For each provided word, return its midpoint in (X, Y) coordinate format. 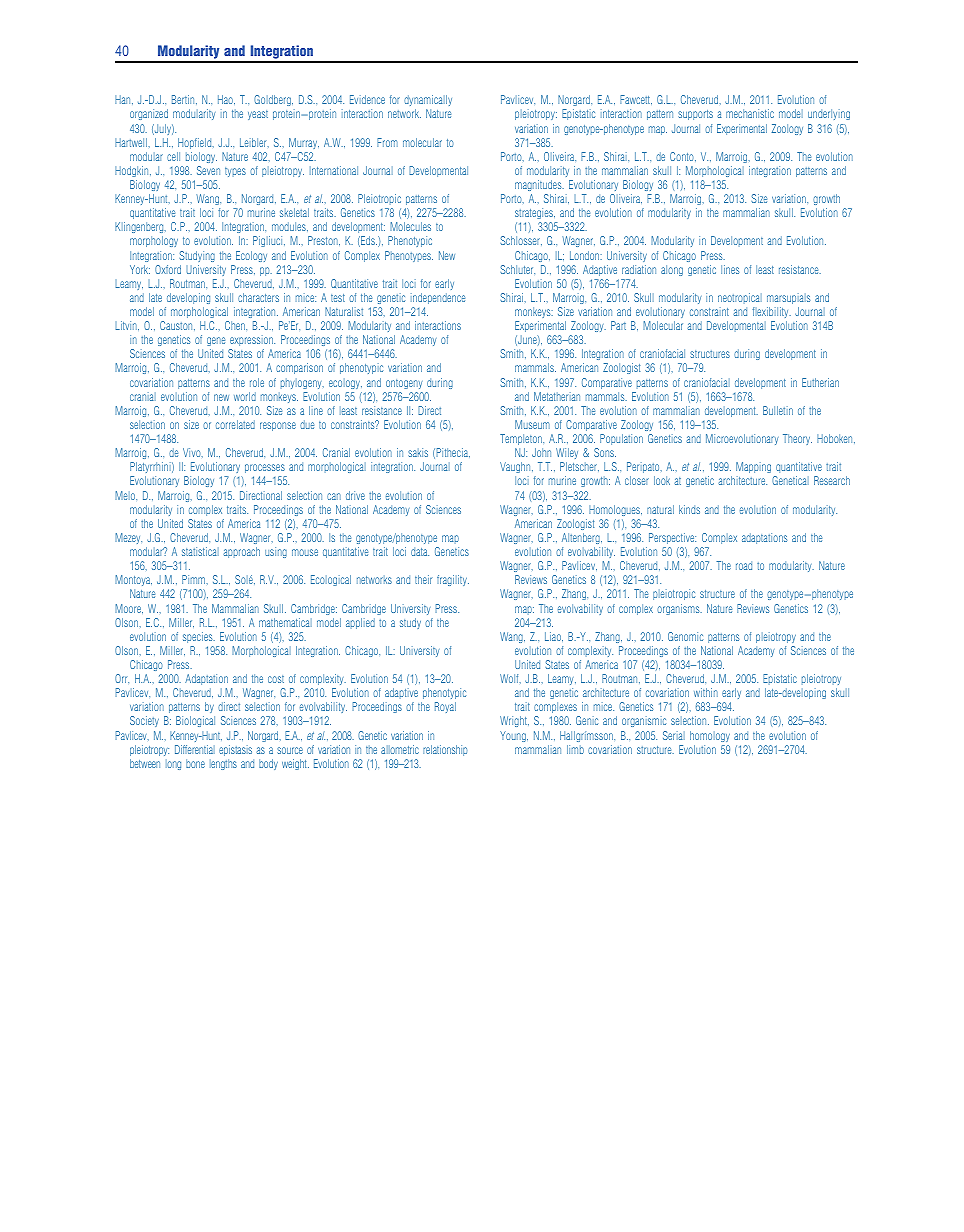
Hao (226, 100)
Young (514, 736)
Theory (797, 439)
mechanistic (750, 113)
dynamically (428, 102)
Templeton (522, 439)
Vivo (193, 453)
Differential (195, 749)
